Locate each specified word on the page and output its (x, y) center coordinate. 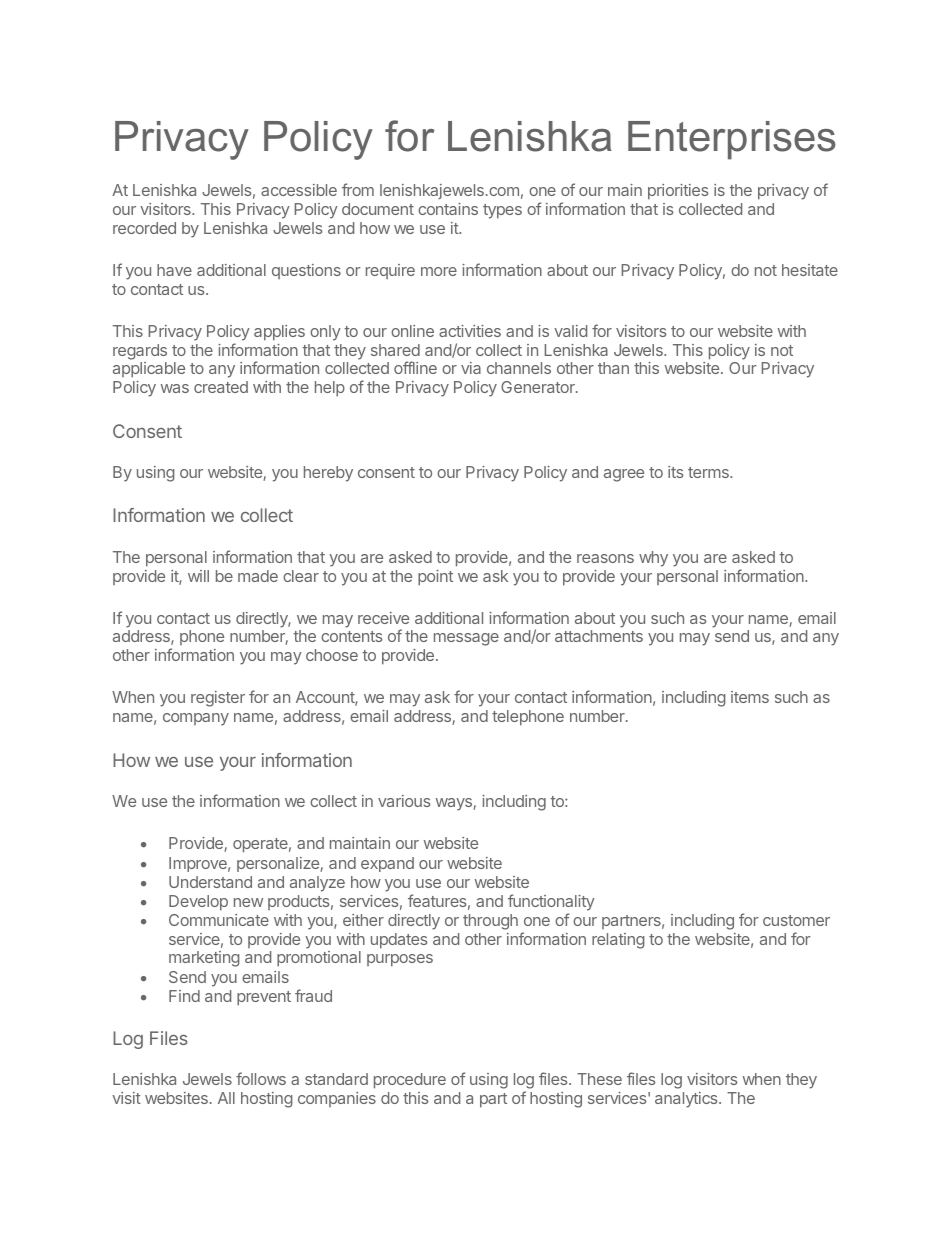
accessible (299, 190)
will (198, 576)
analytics (687, 1100)
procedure (410, 1081)
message (466, 639)
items (750, 697)
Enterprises (732, 140)
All (226, 1098)
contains (448, 209)
